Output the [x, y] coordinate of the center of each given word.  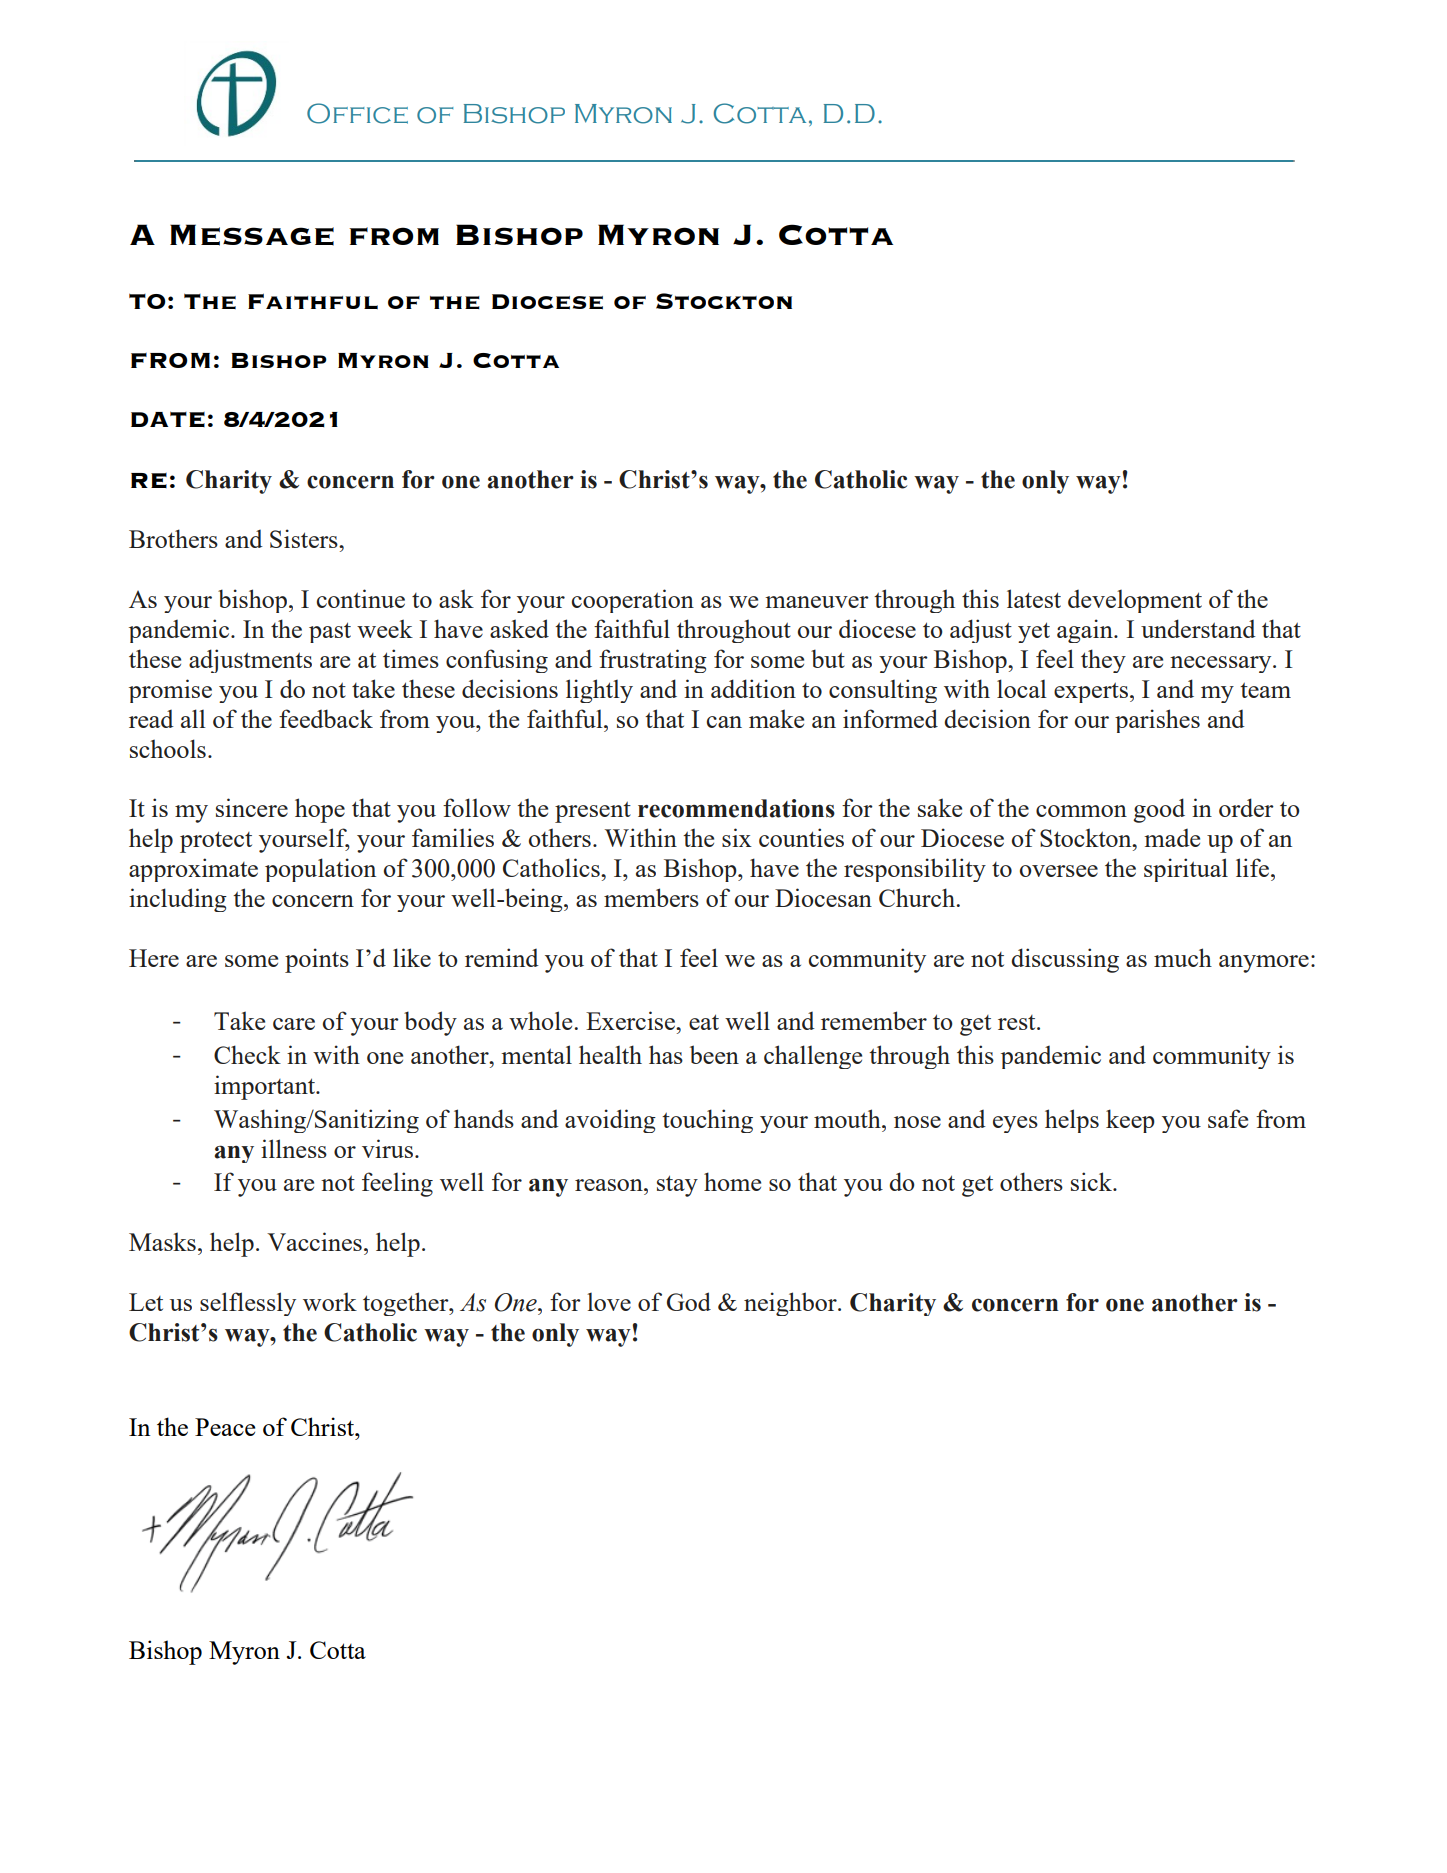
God [689, 1301]
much [1183, 957]
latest [1034, 598]
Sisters [305, 538]
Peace [225, 1427]
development [1135, 601]
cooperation [633, 601]
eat [704, 1022]
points [317, 960]
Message [252, 235]
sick [1092, 1181]
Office [357, 113]
